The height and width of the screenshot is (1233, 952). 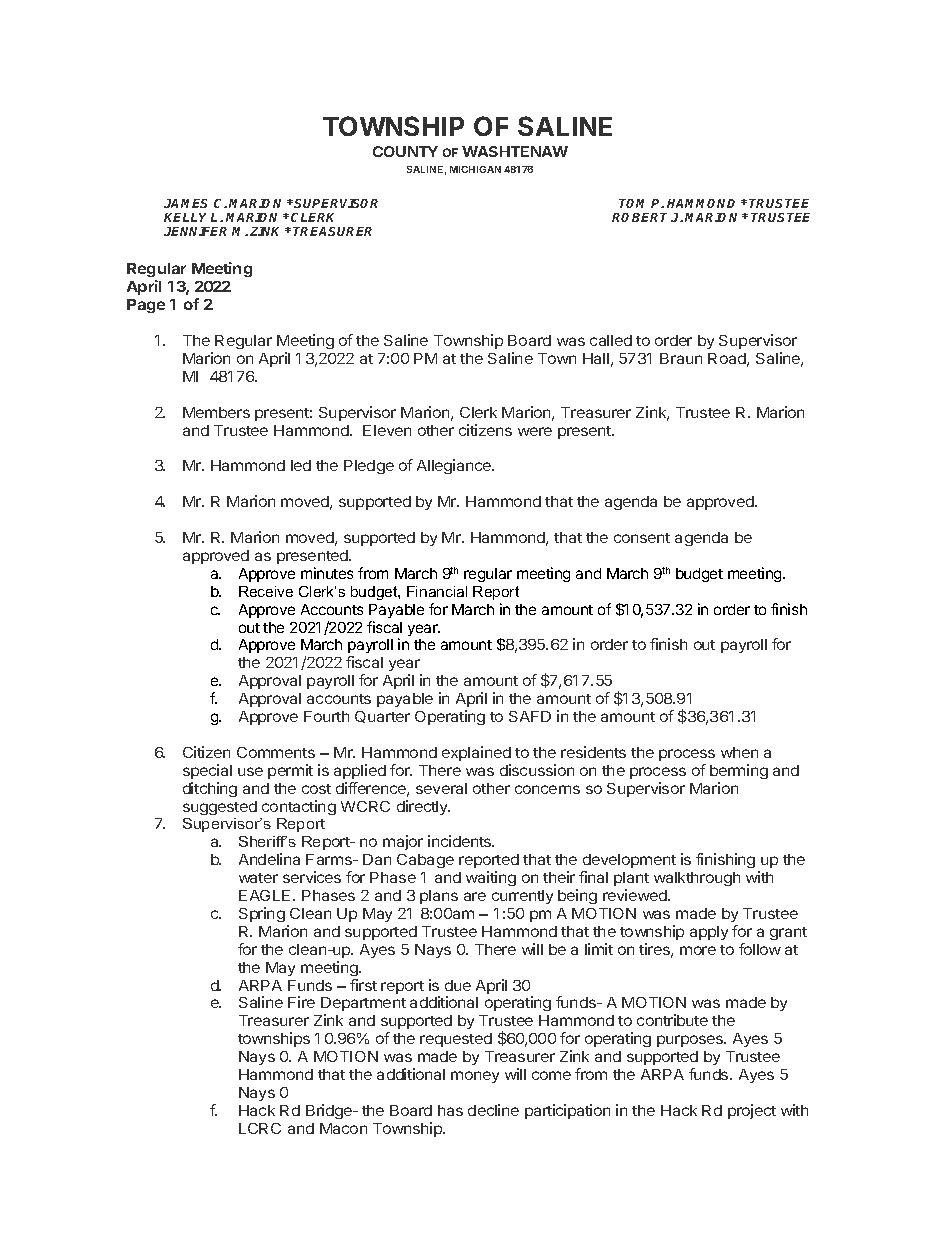 I want to click on Receive, so click(x=266, y=591).
